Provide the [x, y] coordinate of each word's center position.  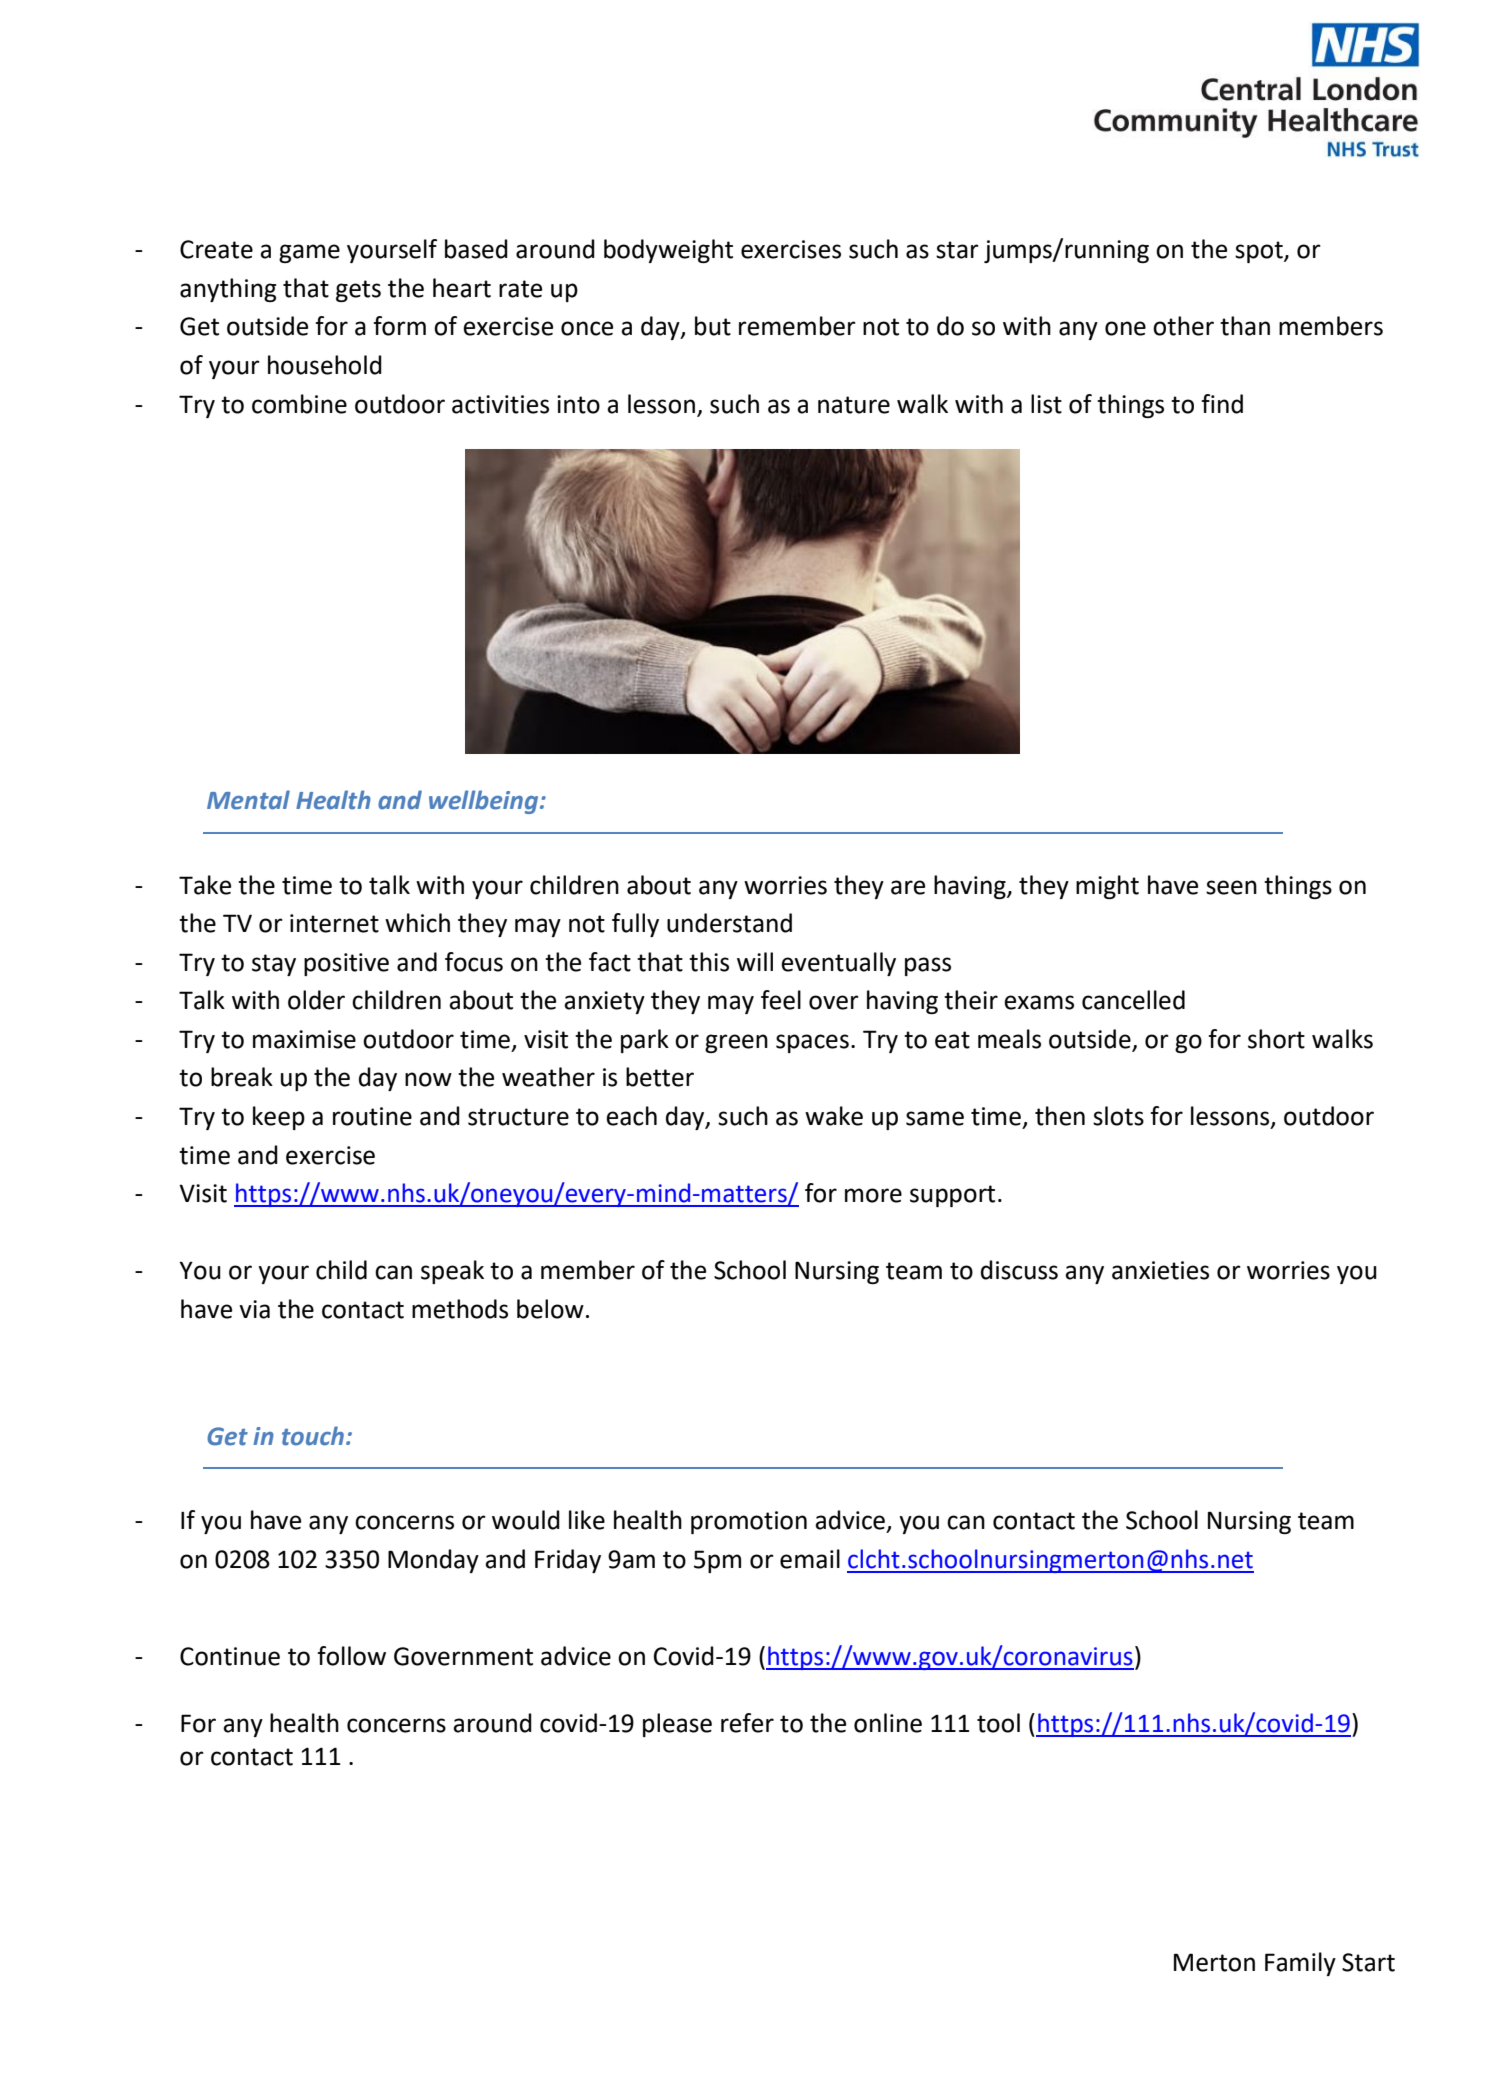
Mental [248, 800]
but [713, 326]
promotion [749, 1522]
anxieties [1160, 1270]
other [1183, 326]
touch [313, 1436]
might [1107, 887]
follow [351, 1656]
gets [358, 291]
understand [729, 923]
